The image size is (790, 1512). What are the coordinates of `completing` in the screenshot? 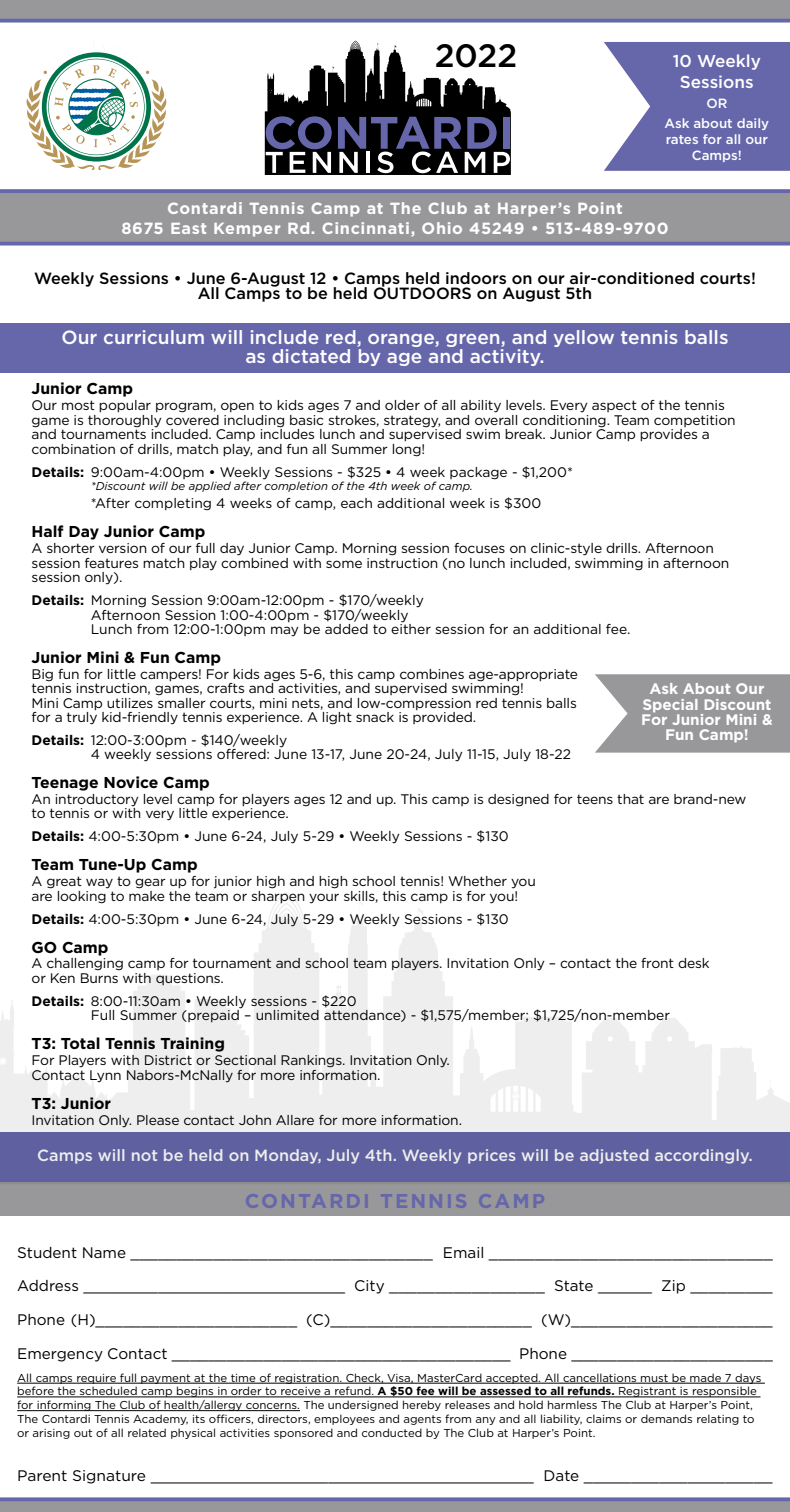 It's located at (173, 504).
